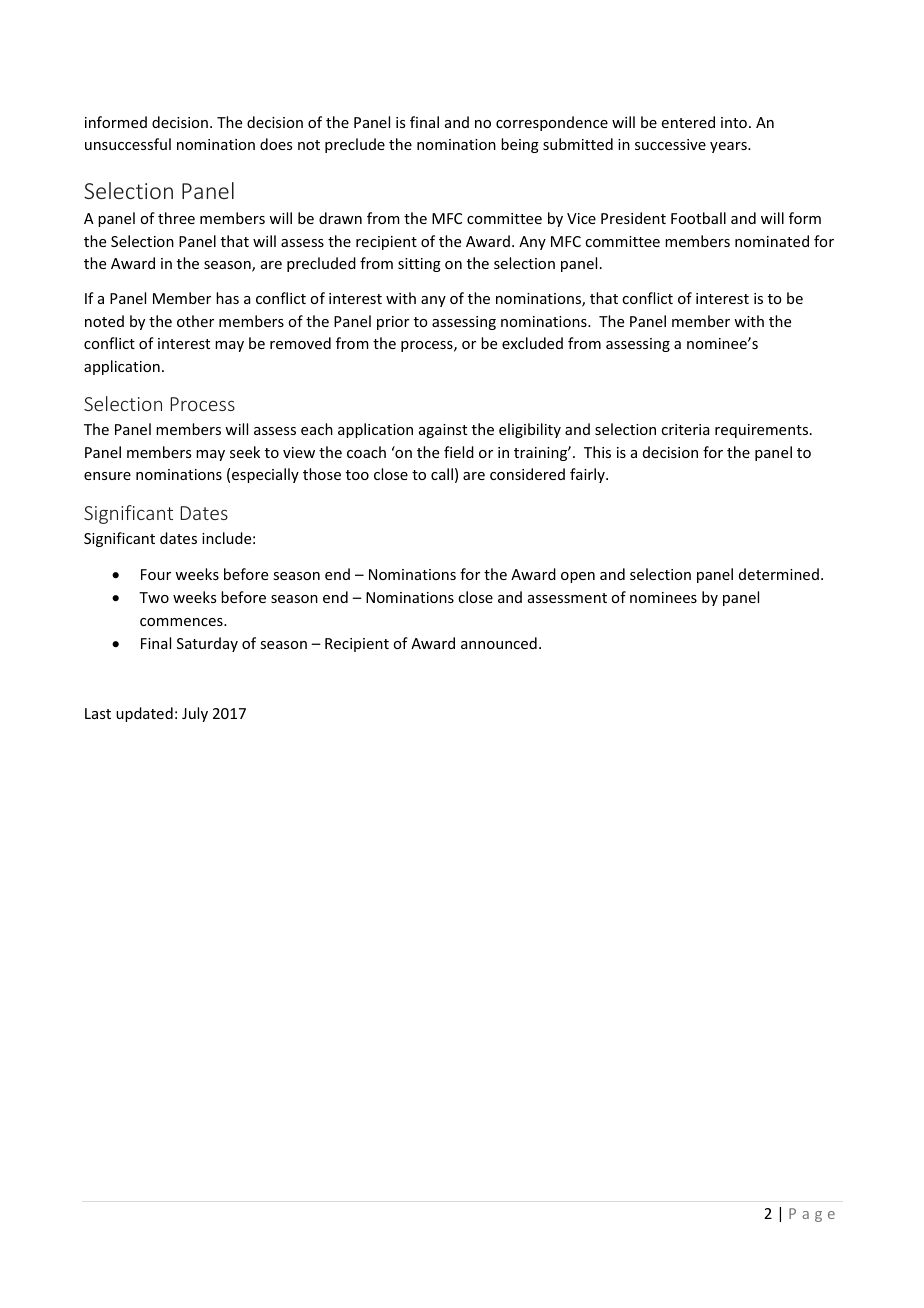 The height and width of the document is (1308, 924). Describe the element at coordinates (195, 714) in the document. I see `July` at that location.
